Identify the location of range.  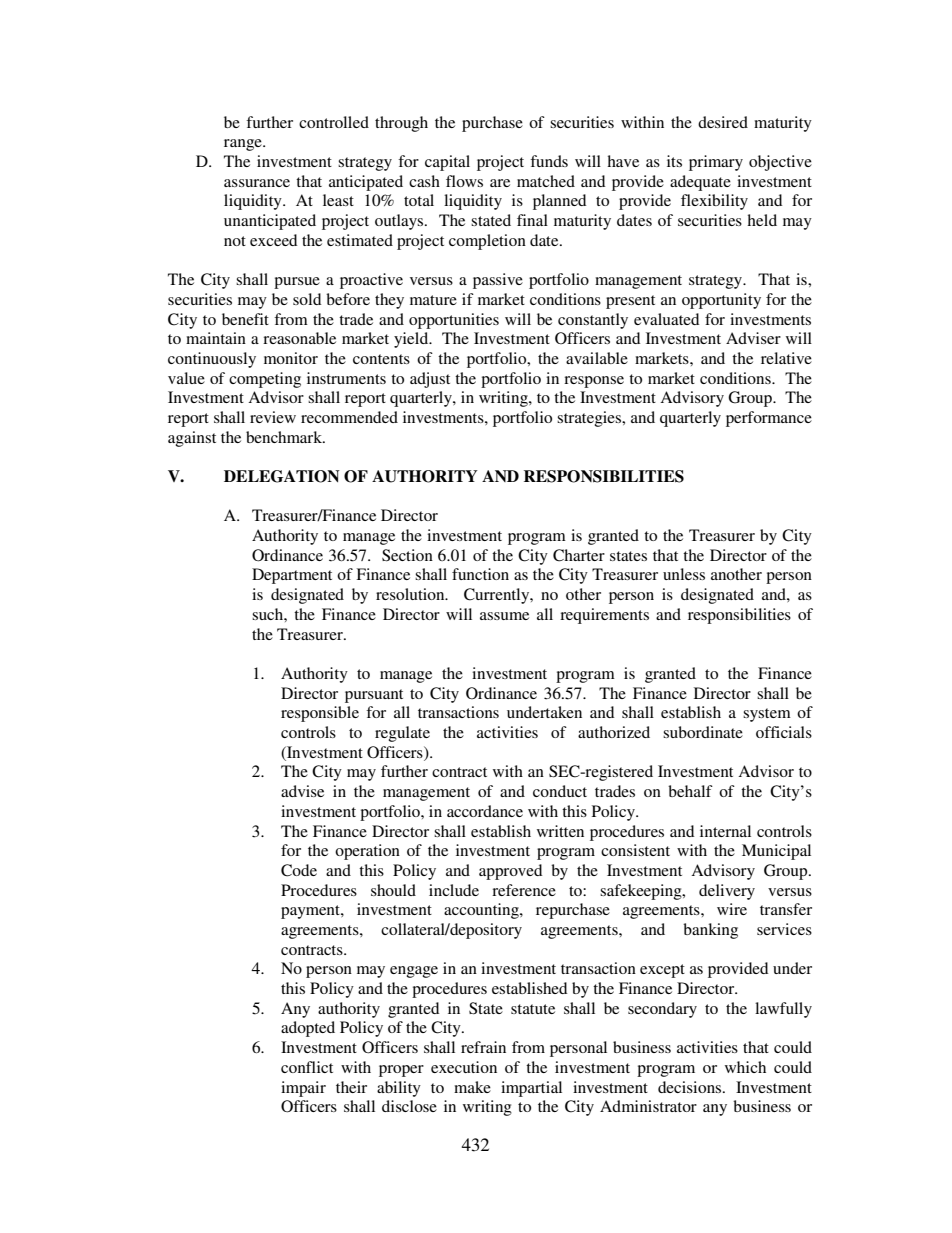
(244, 145).
